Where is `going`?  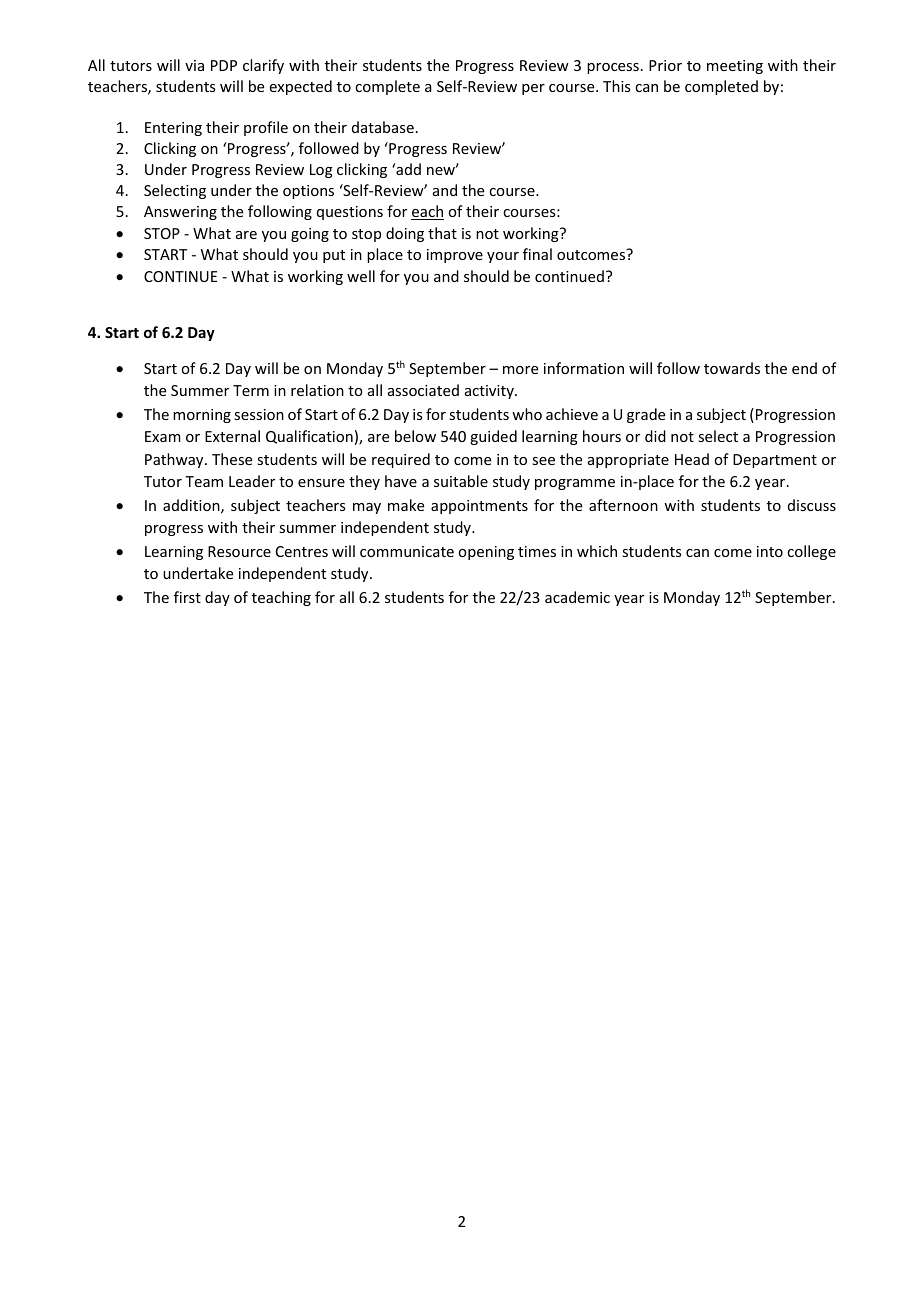 going is located at coordinates (310, 235).
